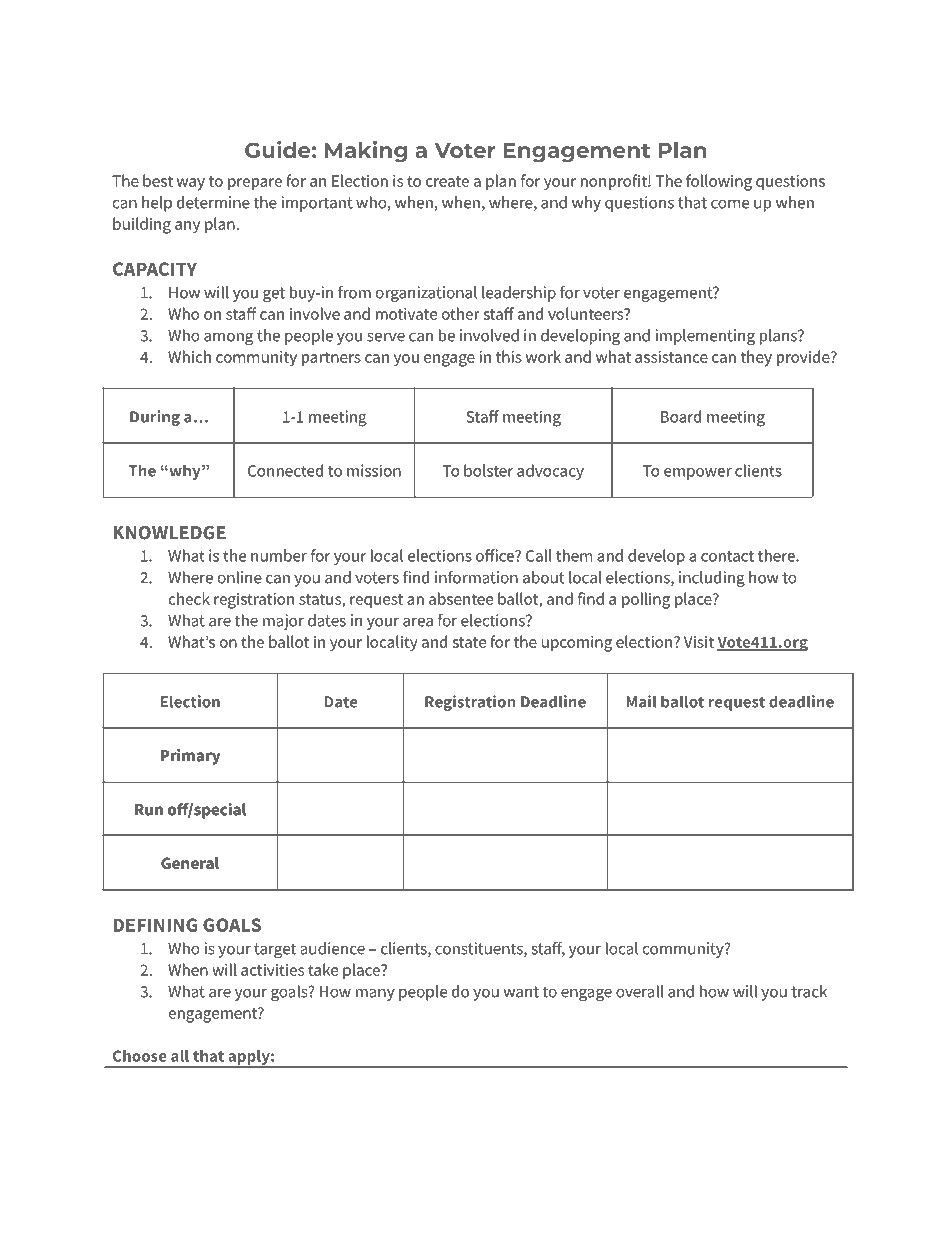 The height and width of the screenshot is (1233, 952). I want to click on Connected, so click(285, 470).
